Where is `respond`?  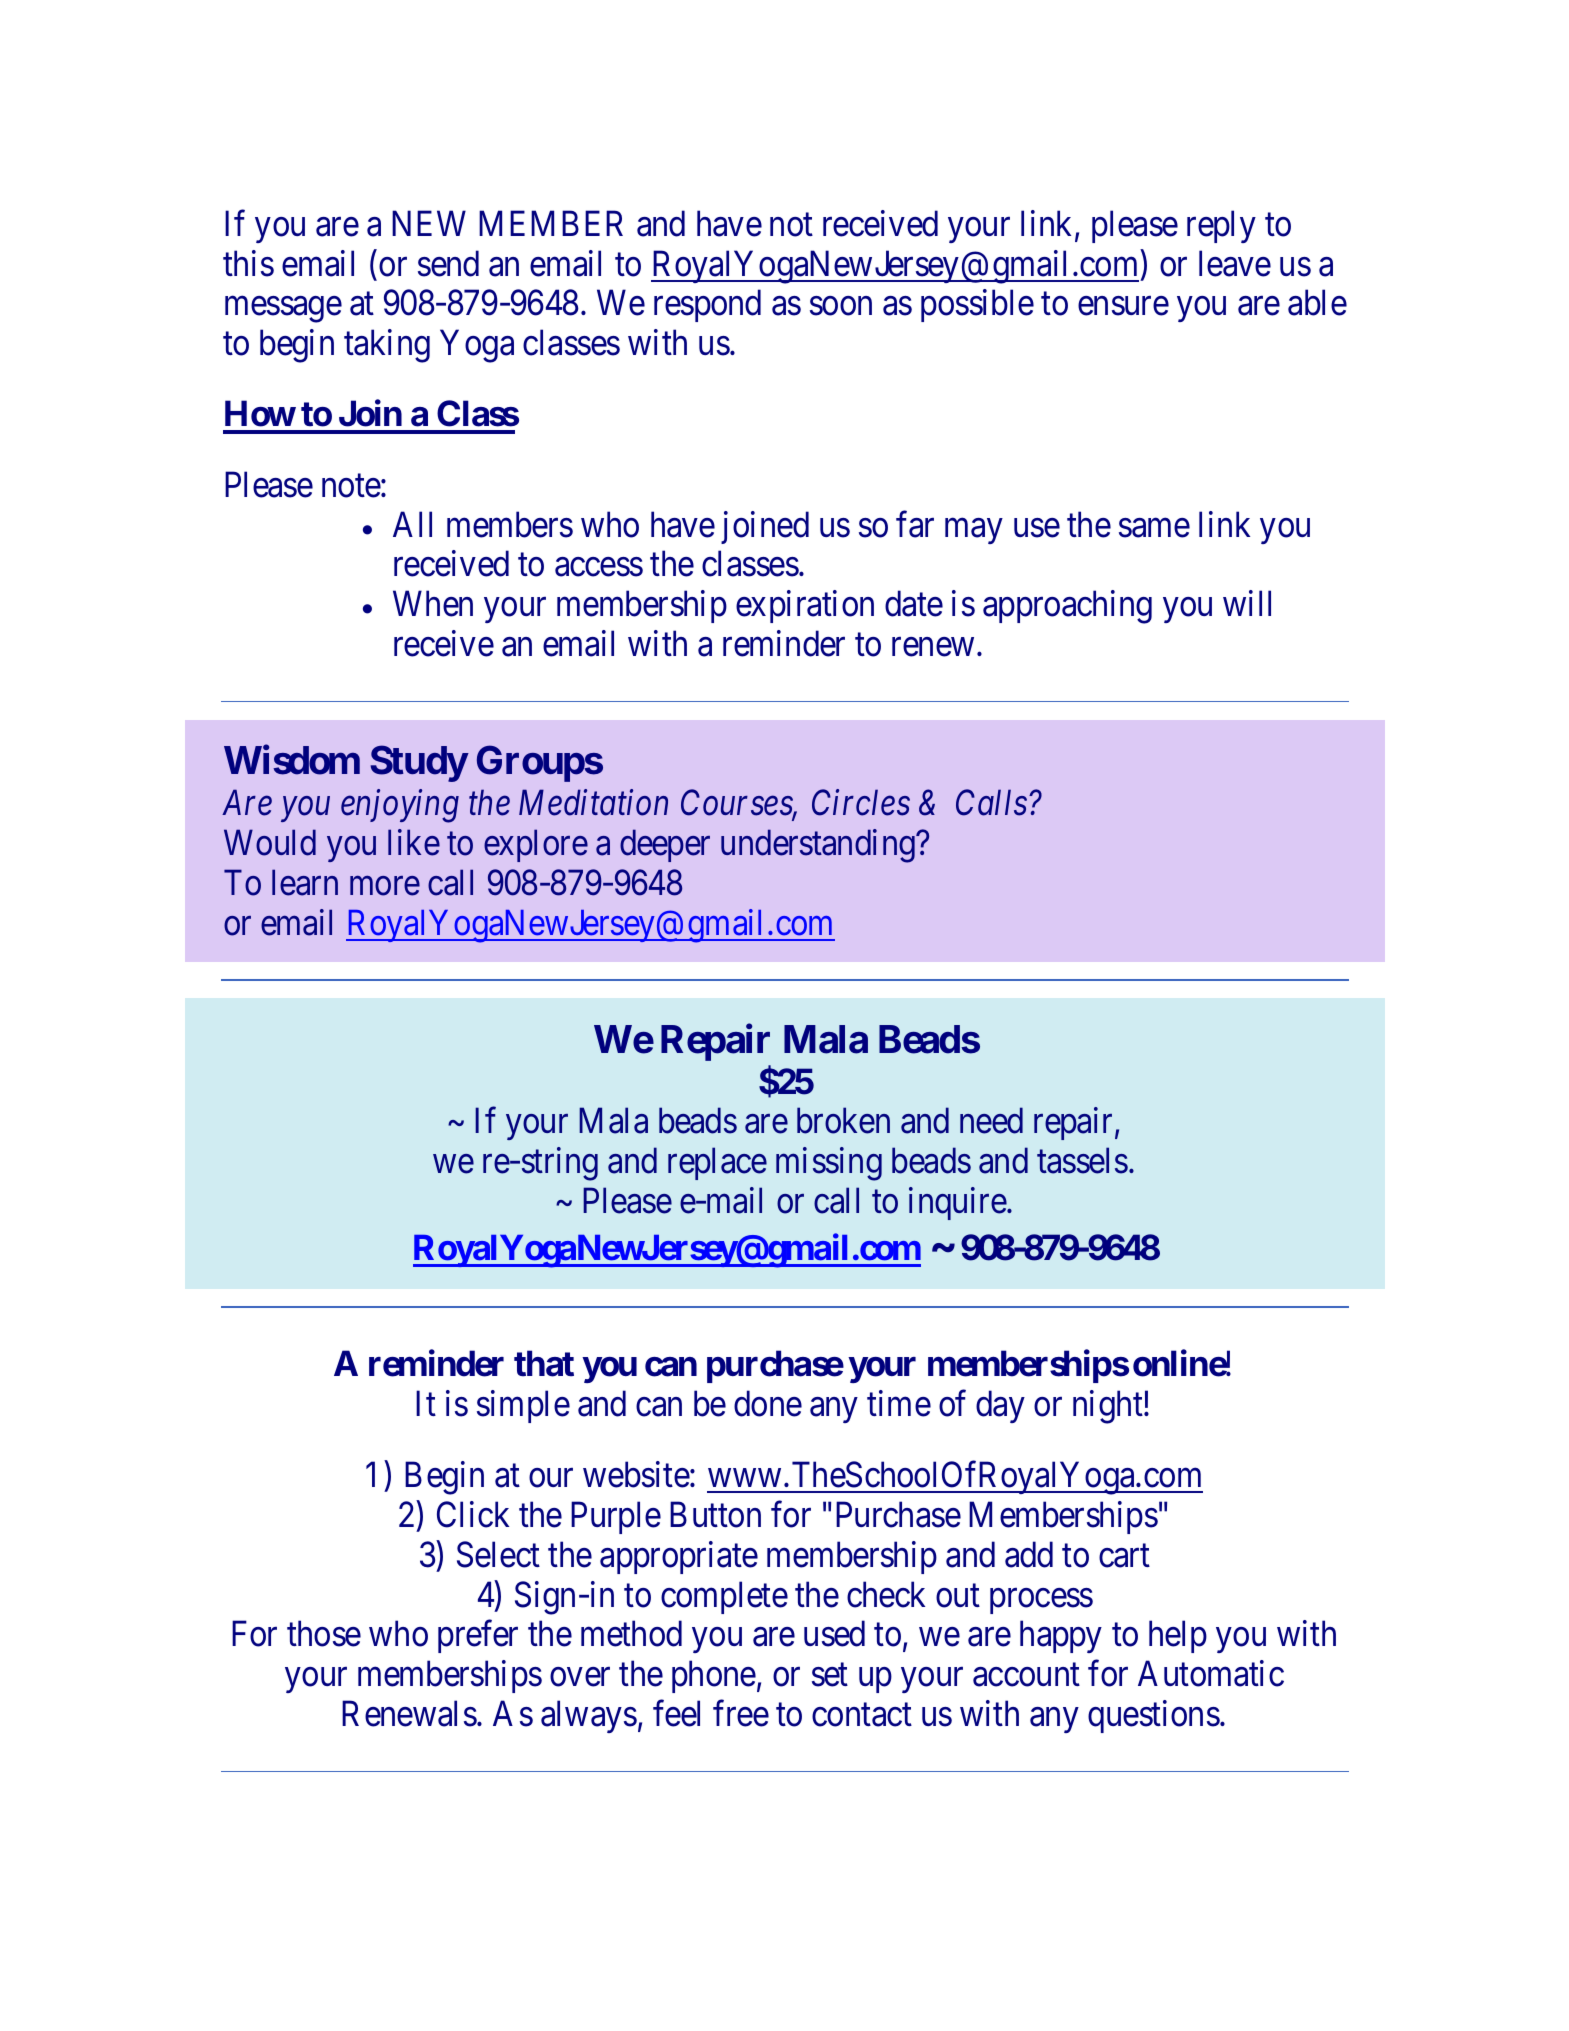
respond is located at coordinates (707, 306).
